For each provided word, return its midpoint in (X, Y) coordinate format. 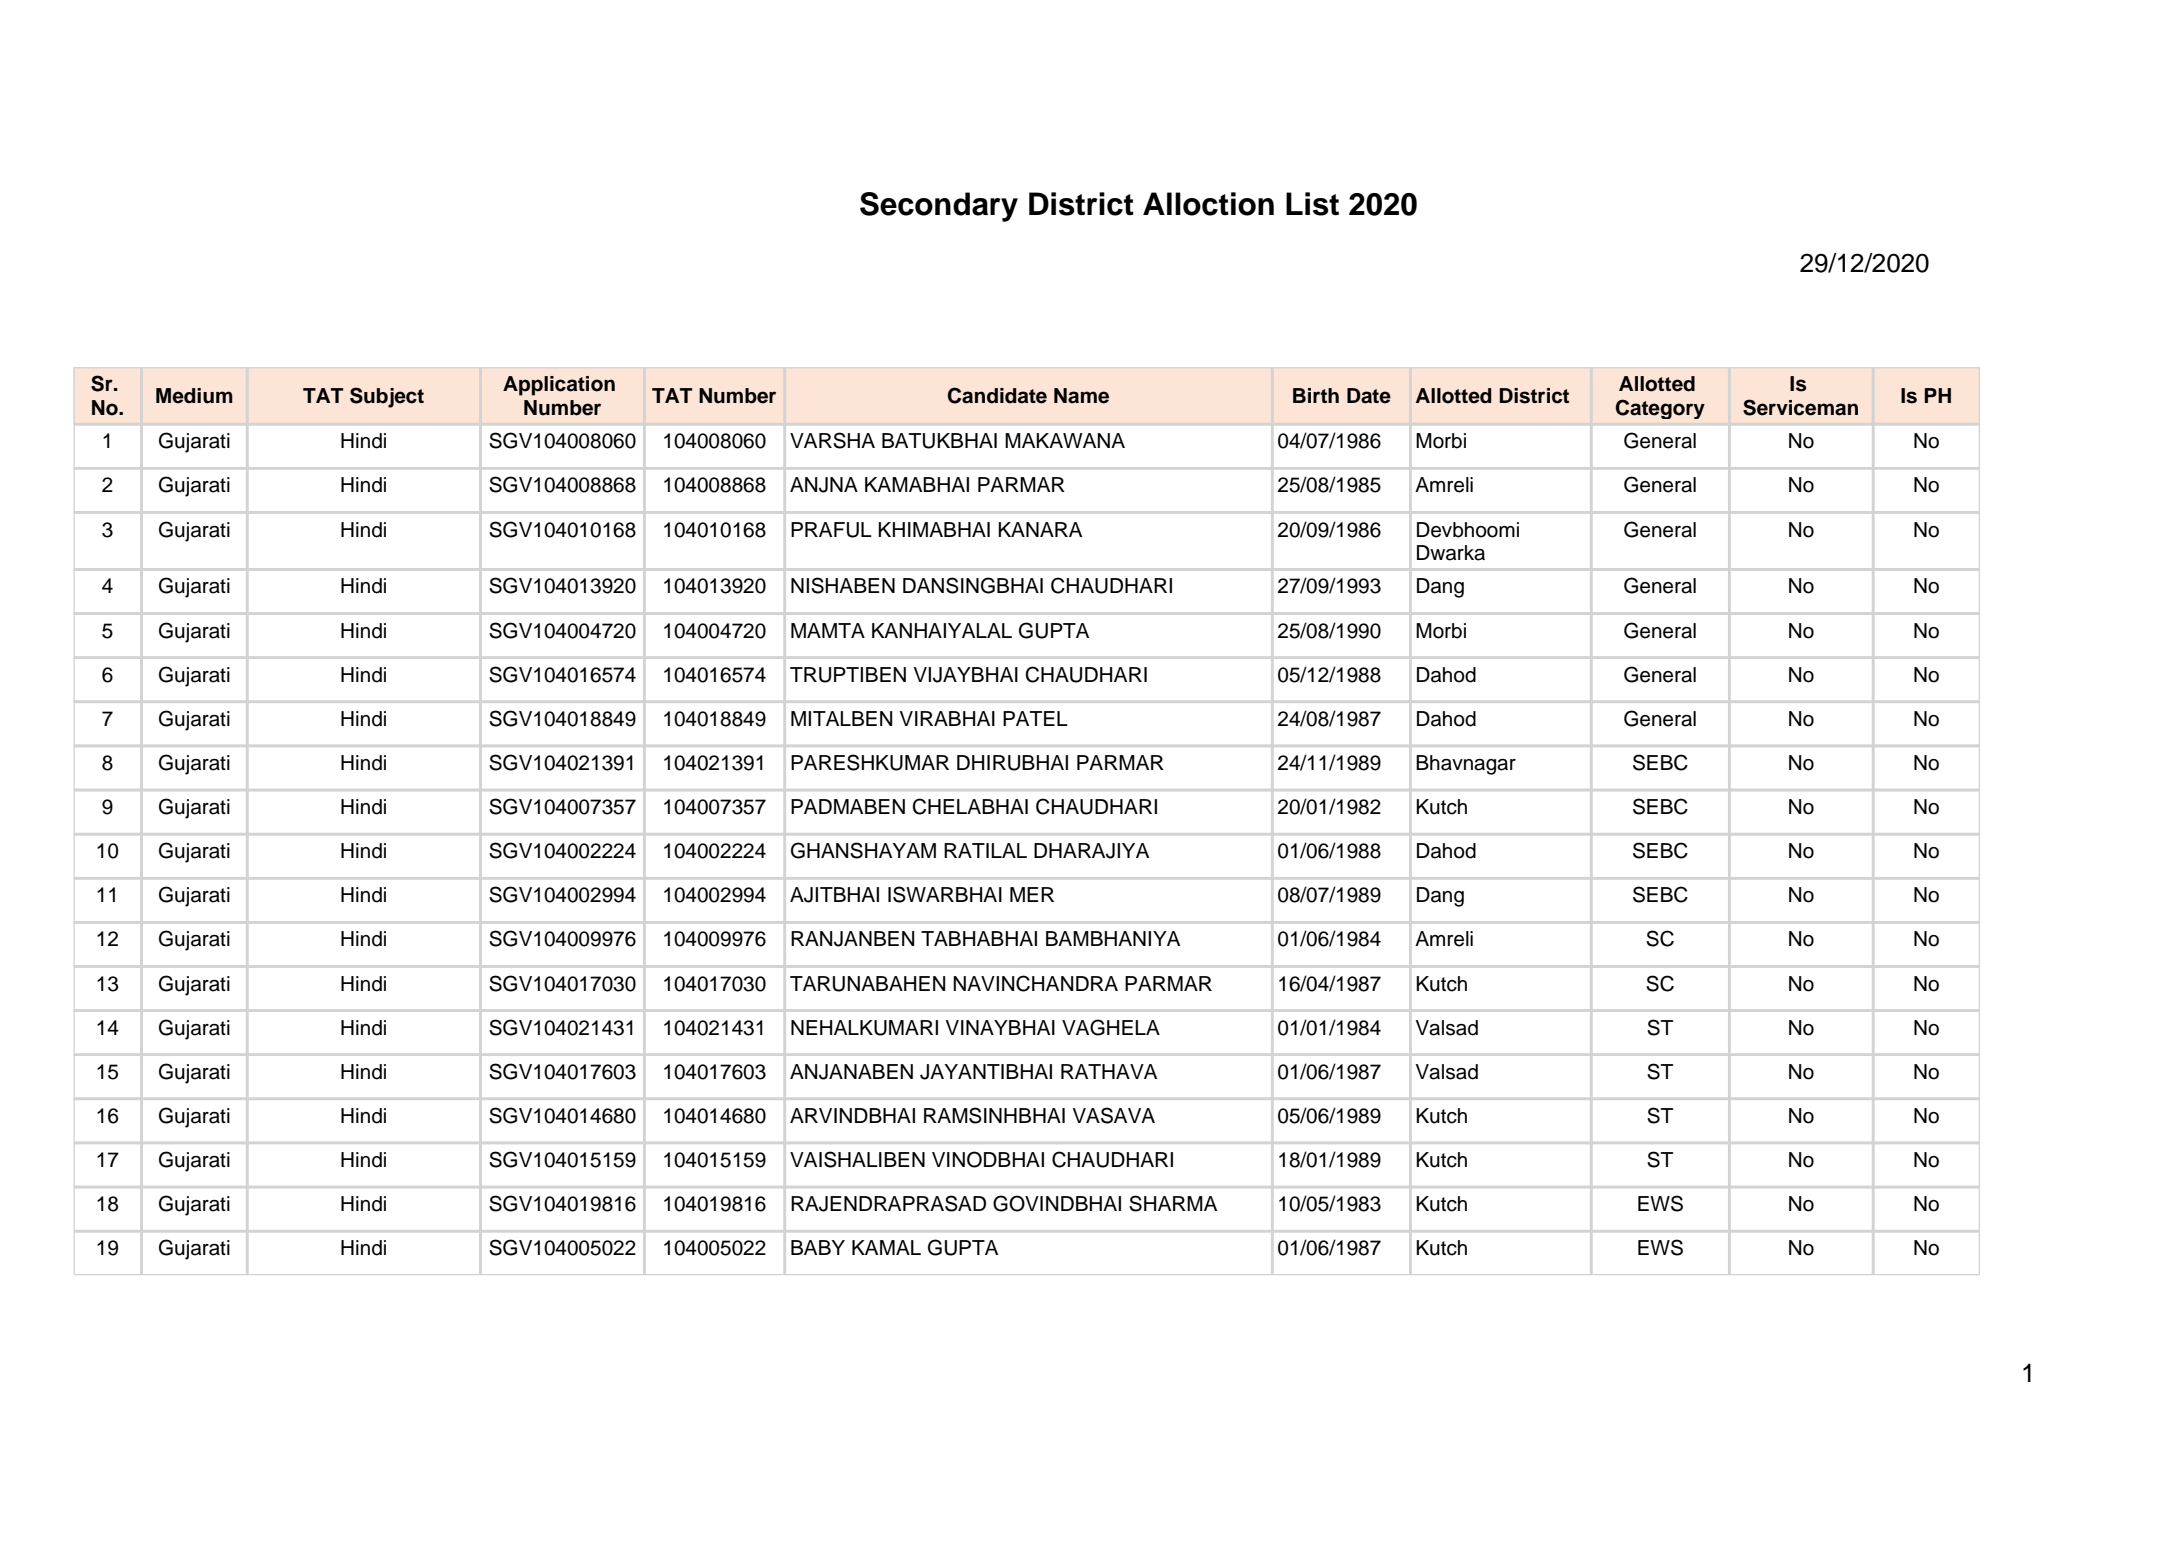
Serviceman (1800, 407)
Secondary (939, 207)
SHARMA (1173, 1203)
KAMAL (886, 1247)
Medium (194, 396)
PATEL (1035, 718)
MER (1032, 894)
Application (559, 386)
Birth (1316, 395)
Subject (387, 397)
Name (1081, 396)
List (1312, 204)
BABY (818, 1247)
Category (1660, 409)
